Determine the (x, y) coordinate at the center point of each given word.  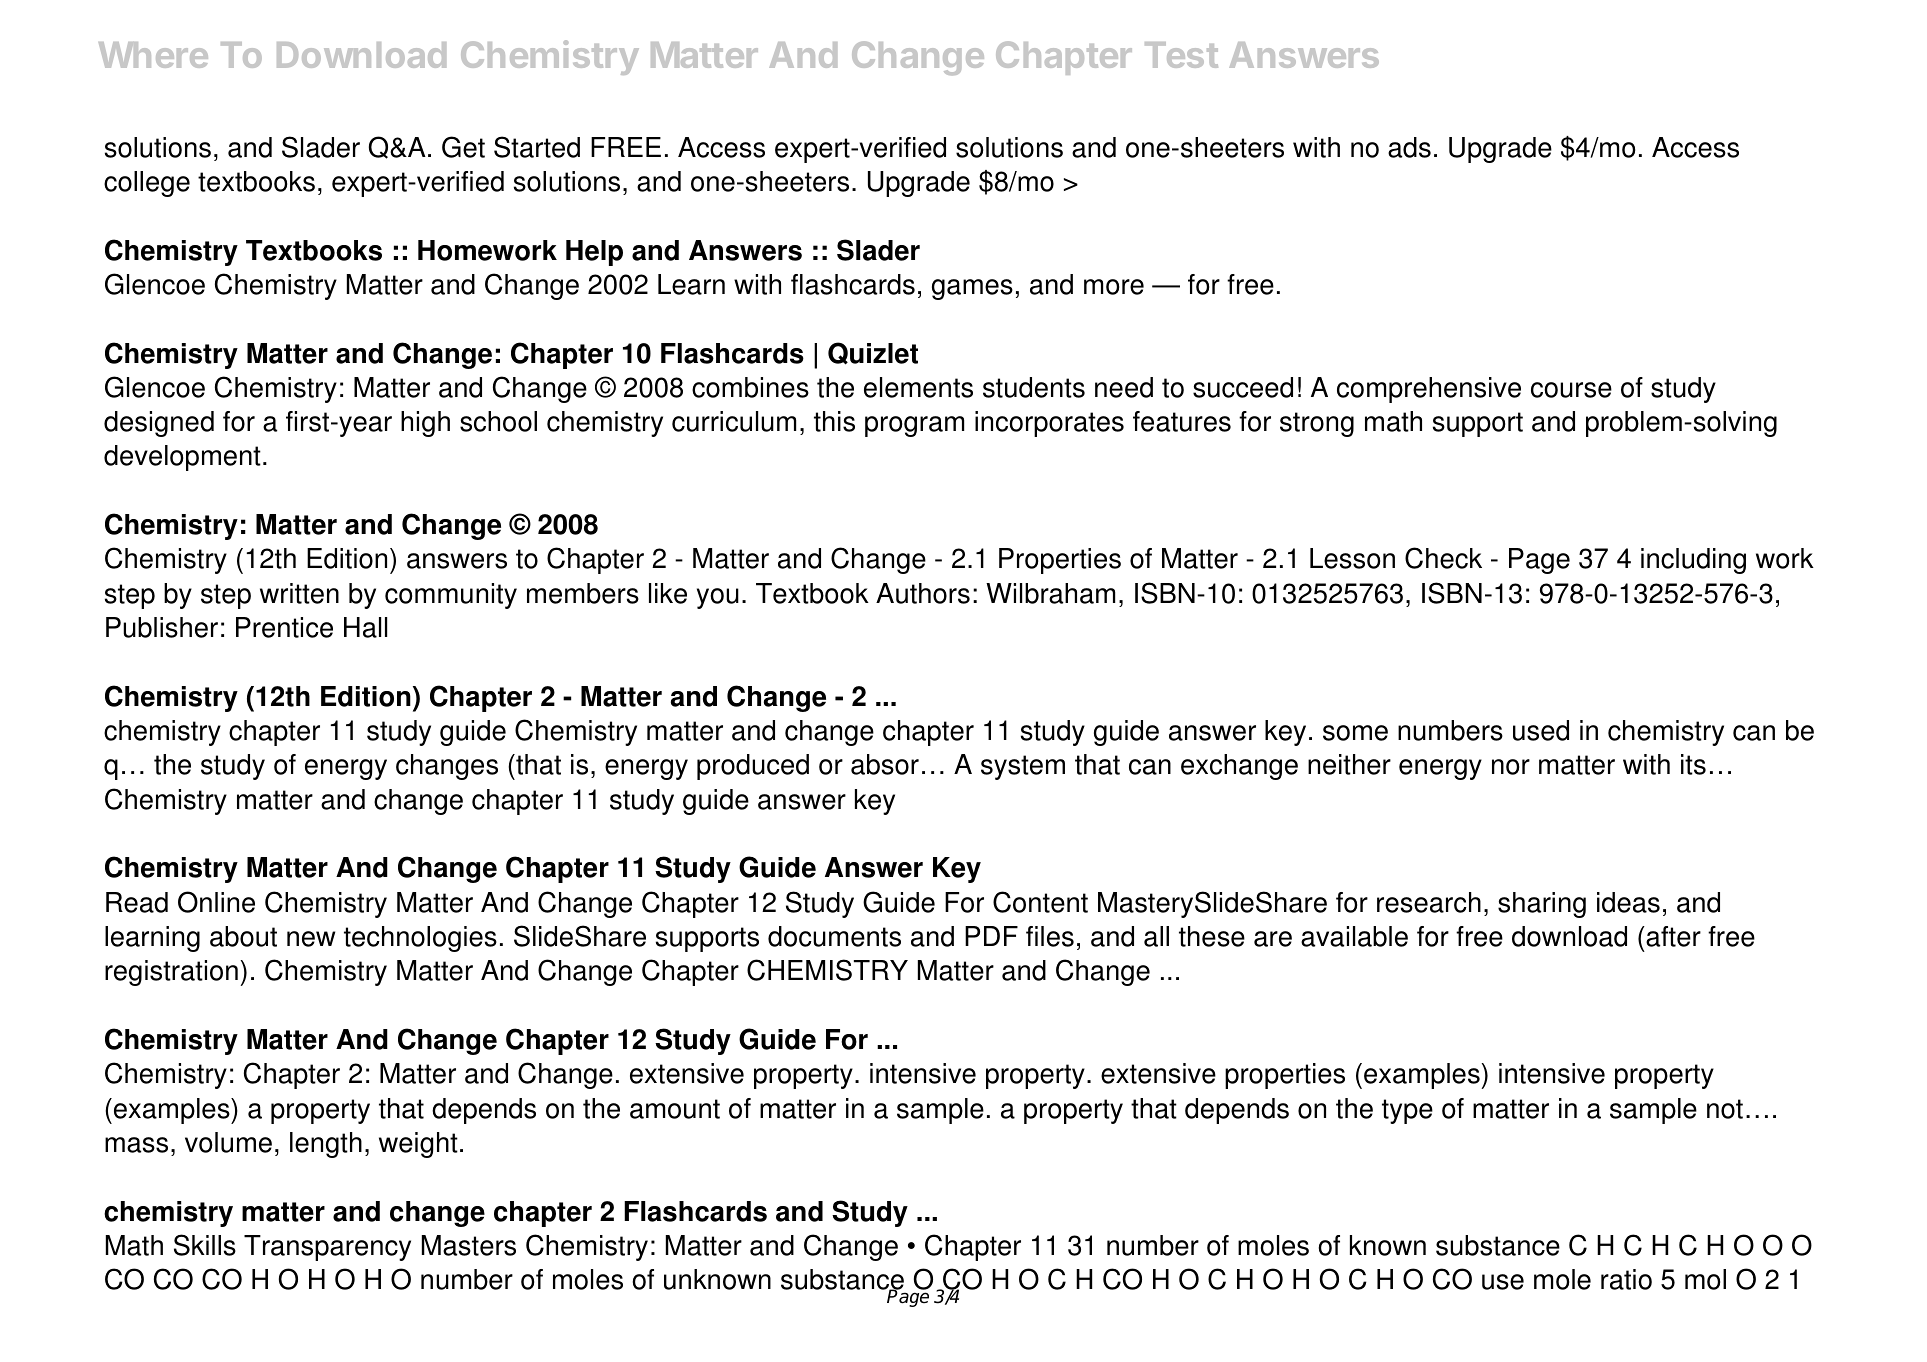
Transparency (327, 1248)
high (425, 424)
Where (153, 55)
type (1407, 1111)
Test (1181, 55)
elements (918, 387)
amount (675, 1109)
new (311, 939)
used (1541, 730)
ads (1409, 147)
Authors (923, 593)
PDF (991, 936)
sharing (1542, 905)
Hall (365, 627)
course (1571, 390)
